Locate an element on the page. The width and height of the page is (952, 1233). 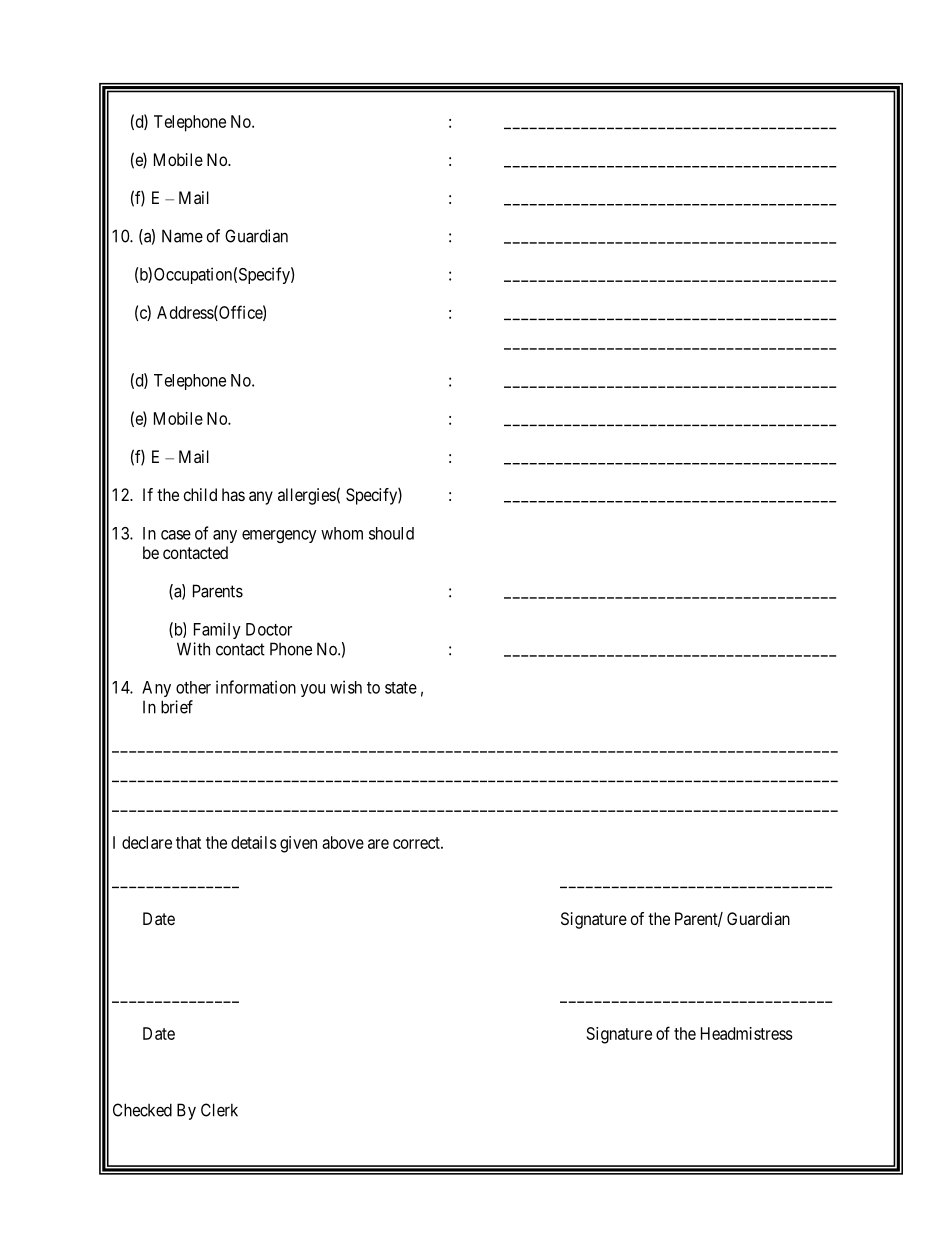
emergency is located at coordinates (279, 536).
